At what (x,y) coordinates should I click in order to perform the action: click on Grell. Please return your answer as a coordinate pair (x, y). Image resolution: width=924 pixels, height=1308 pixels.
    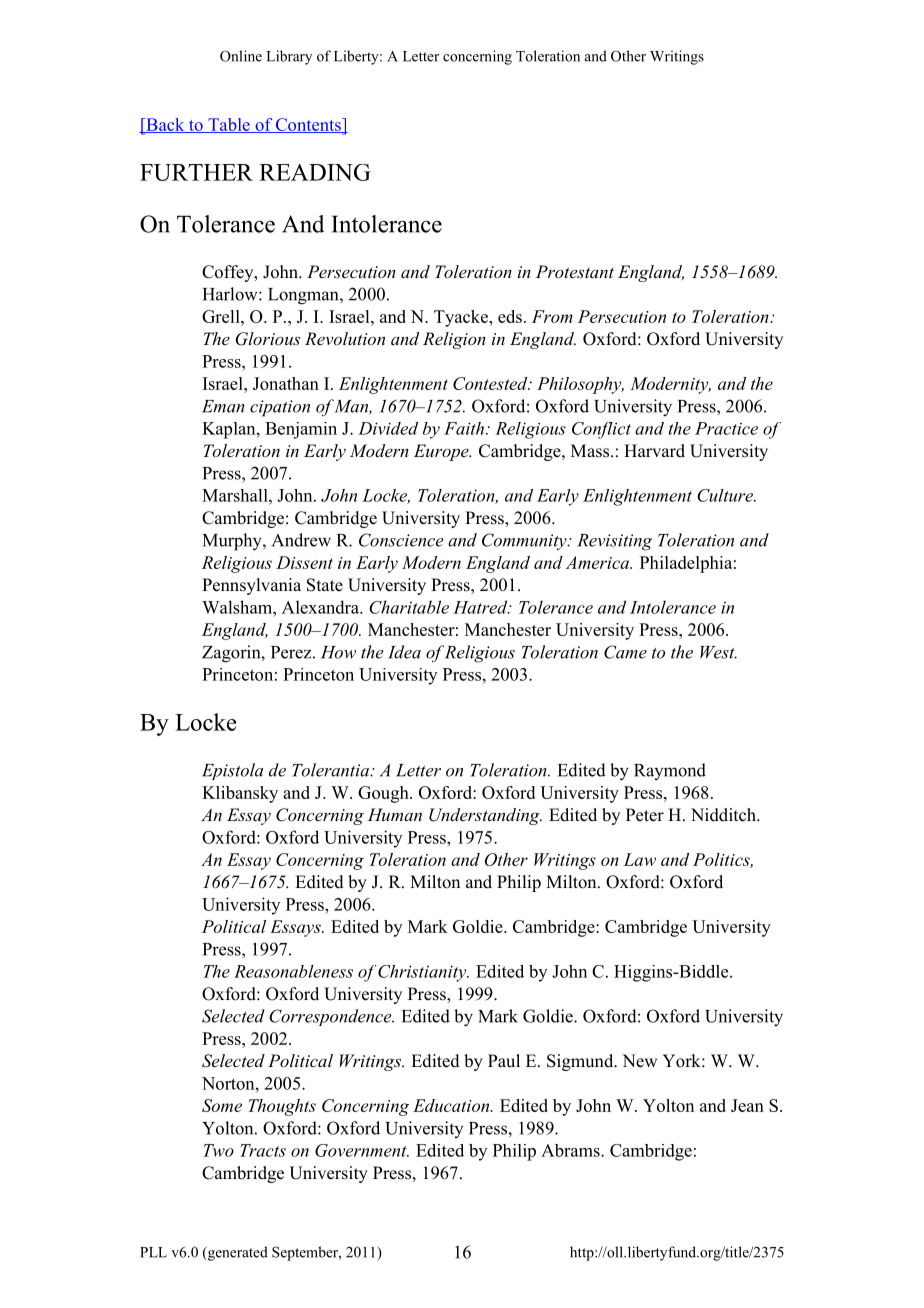
    Looking at the image, I should click on (222, 316).
